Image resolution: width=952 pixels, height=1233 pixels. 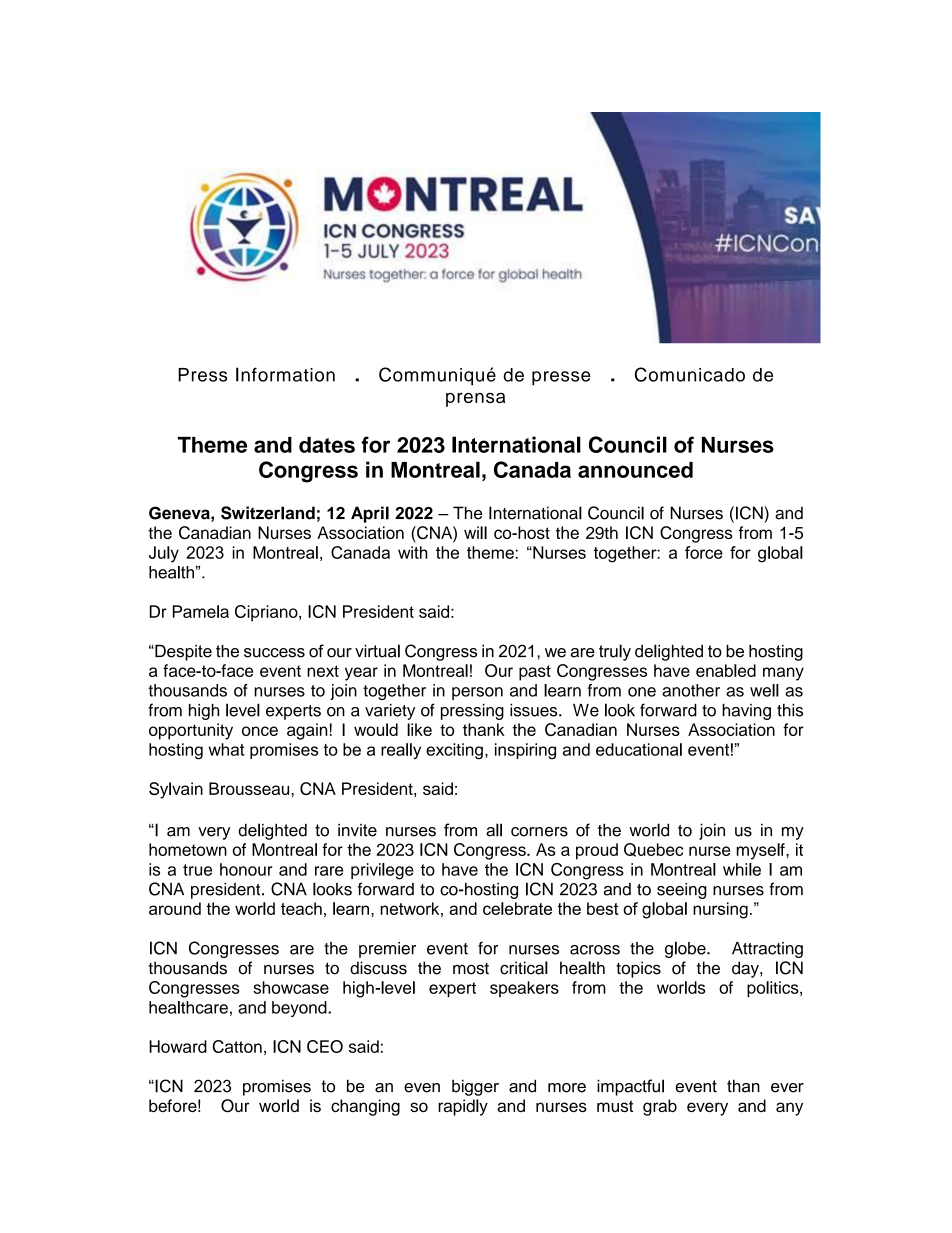 I want to click on force, so click(x=704, y=552).
